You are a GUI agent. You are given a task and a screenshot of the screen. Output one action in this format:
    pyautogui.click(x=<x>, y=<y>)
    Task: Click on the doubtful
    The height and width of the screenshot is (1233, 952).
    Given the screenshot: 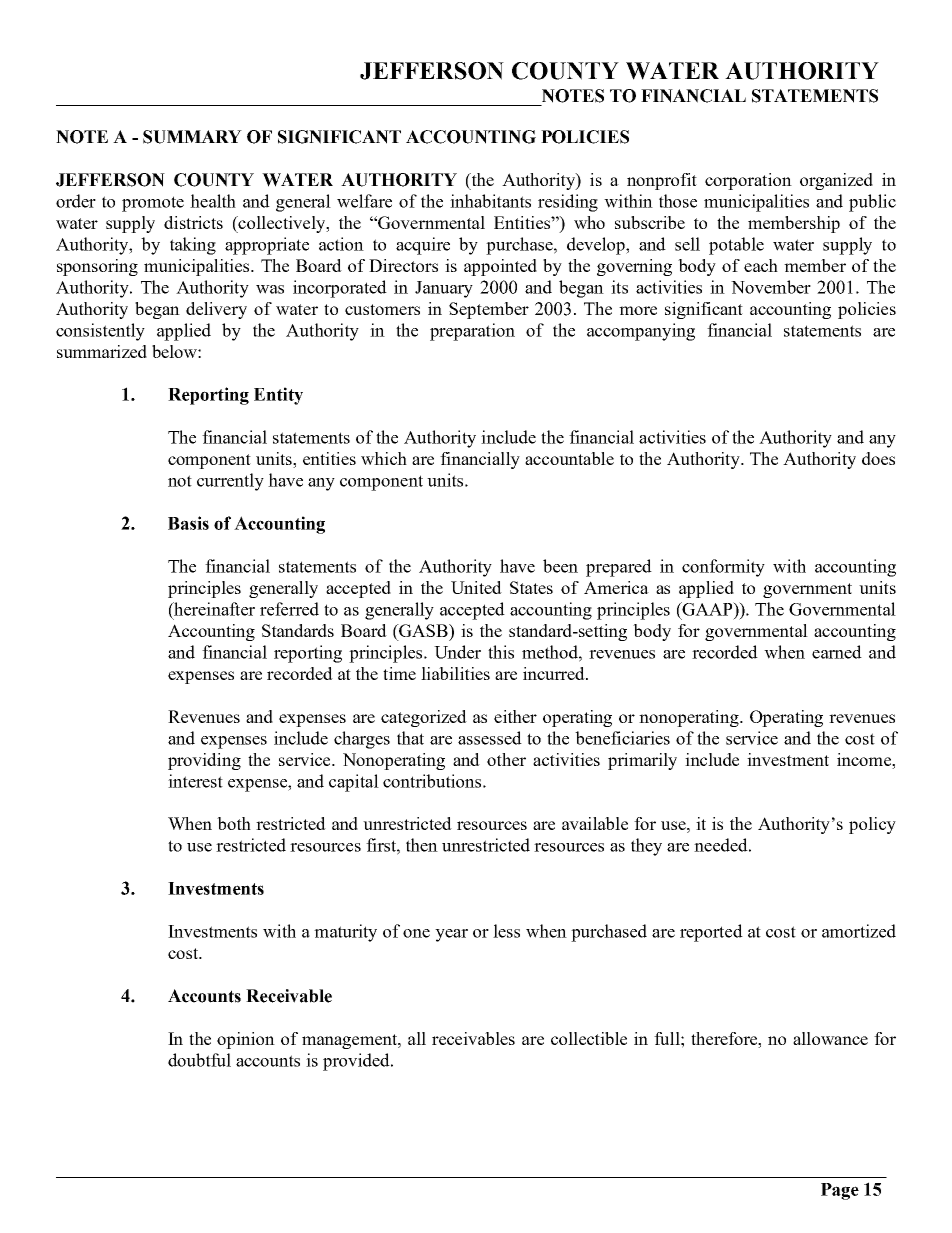 What is the action you would take?
    pyautogui.click(x=199, y=1060)
